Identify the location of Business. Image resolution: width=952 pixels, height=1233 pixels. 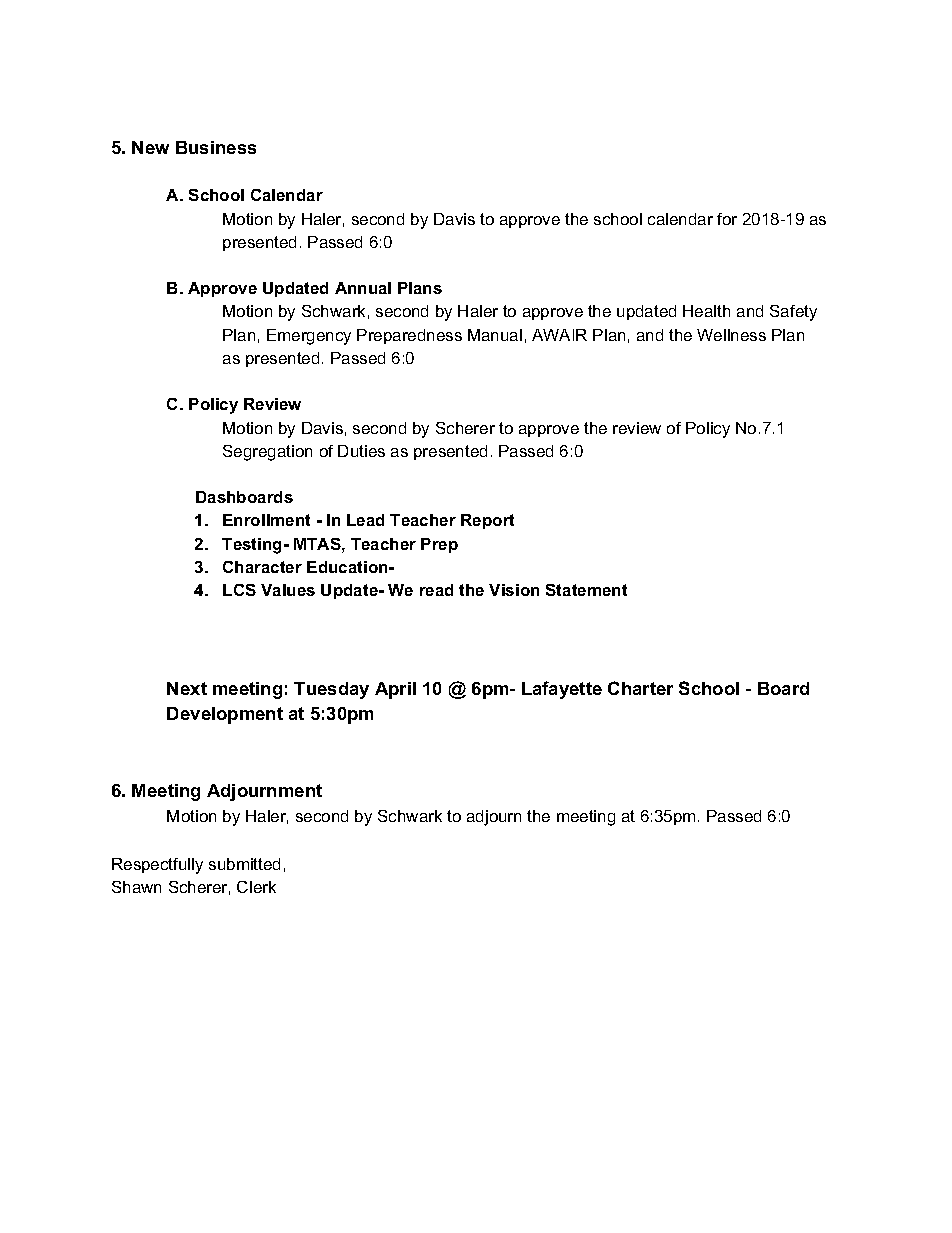
(216, 147).
